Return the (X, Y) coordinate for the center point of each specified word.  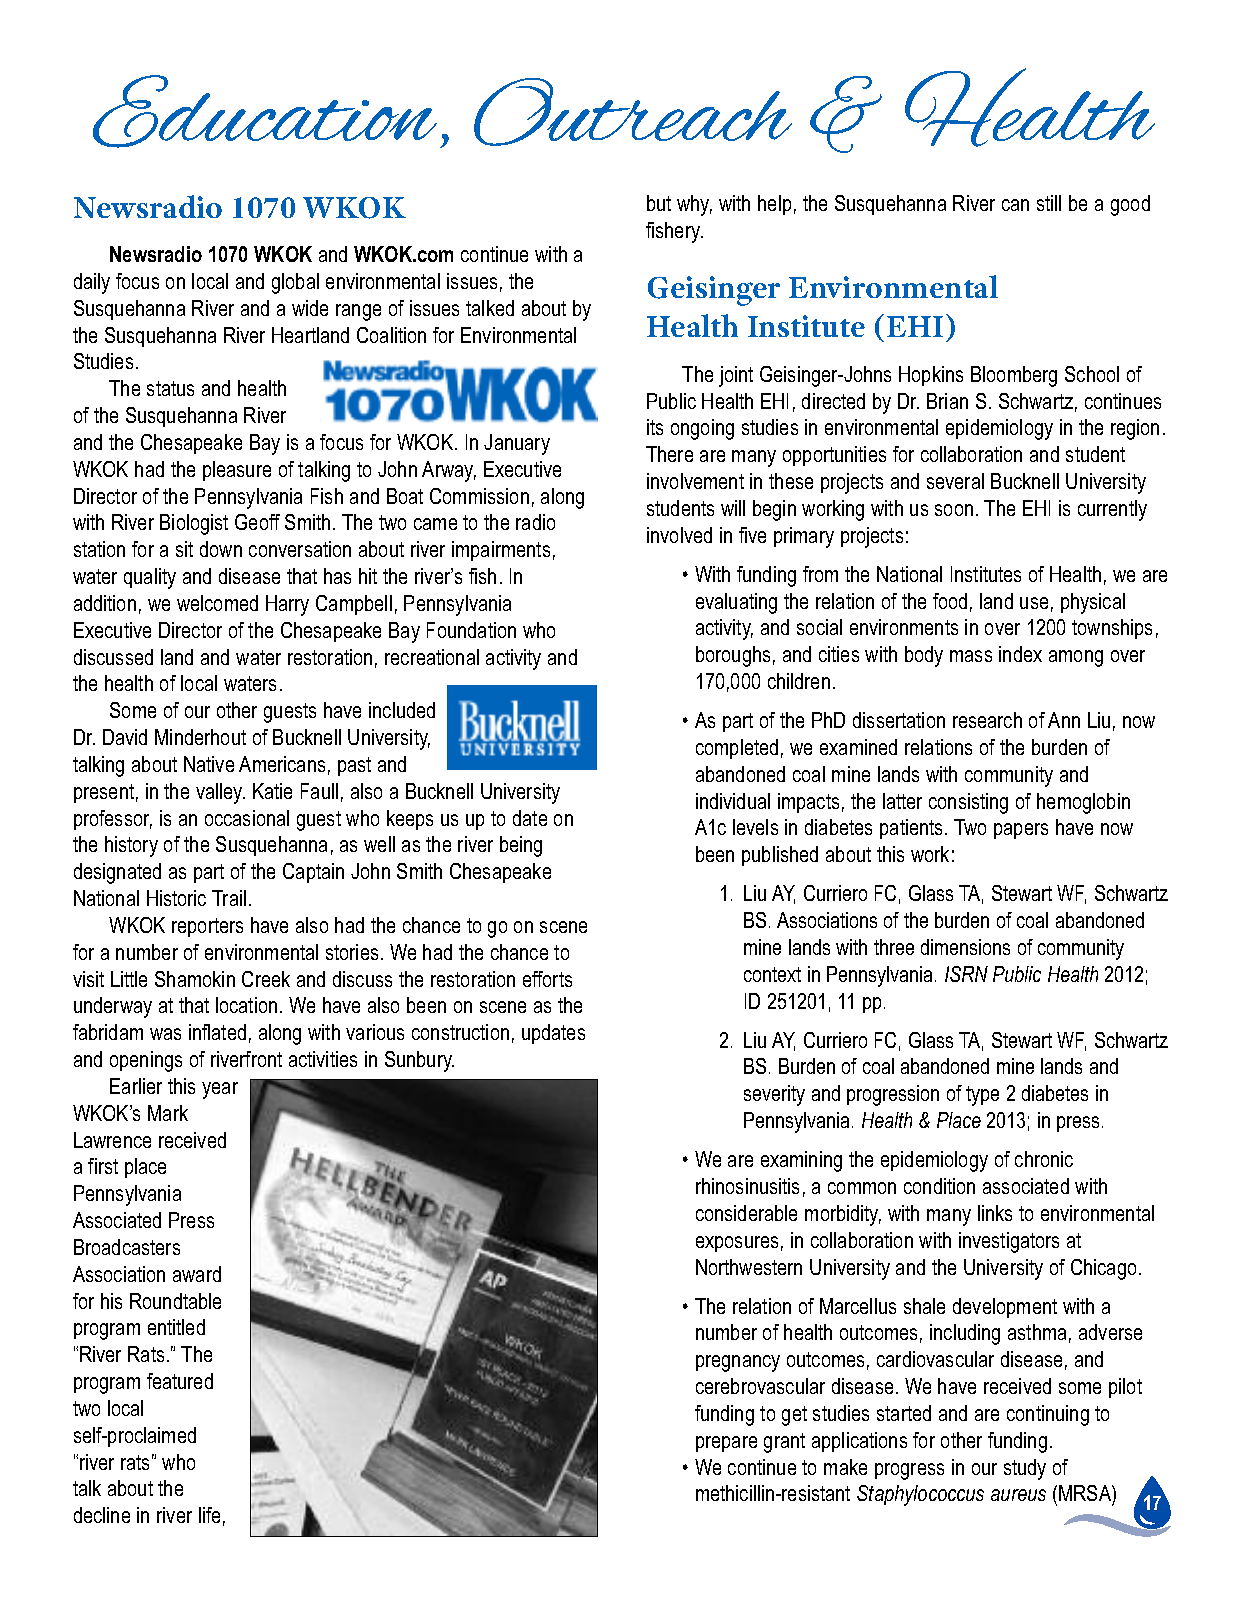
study (1025, 1469)
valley (220, 793)
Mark (168, 1113)
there (669, 454)
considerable (746, 1213)
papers (1021, 831)
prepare (726, 1444)
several (955, 481)
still (1049, 203)
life (209, 1515)
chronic (1044, 1159)
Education (265, 111)
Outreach (633, 112)
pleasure (237, 471)
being (521, 846)
